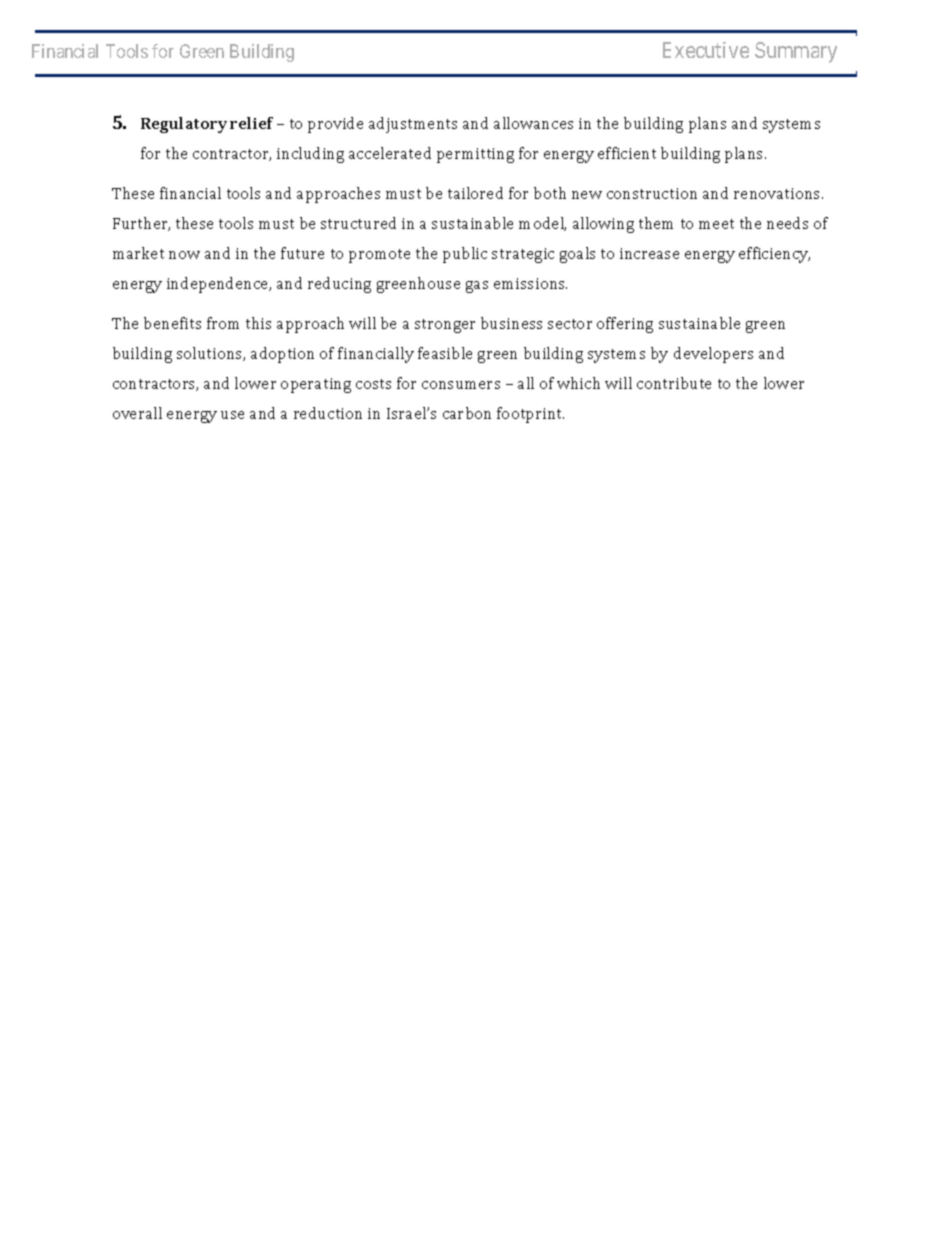 Image resolution: width=952 pixels, height=1233 pixels. Describe the element at coordinates (533, 123) in the image. I see `allowances` at that location.
